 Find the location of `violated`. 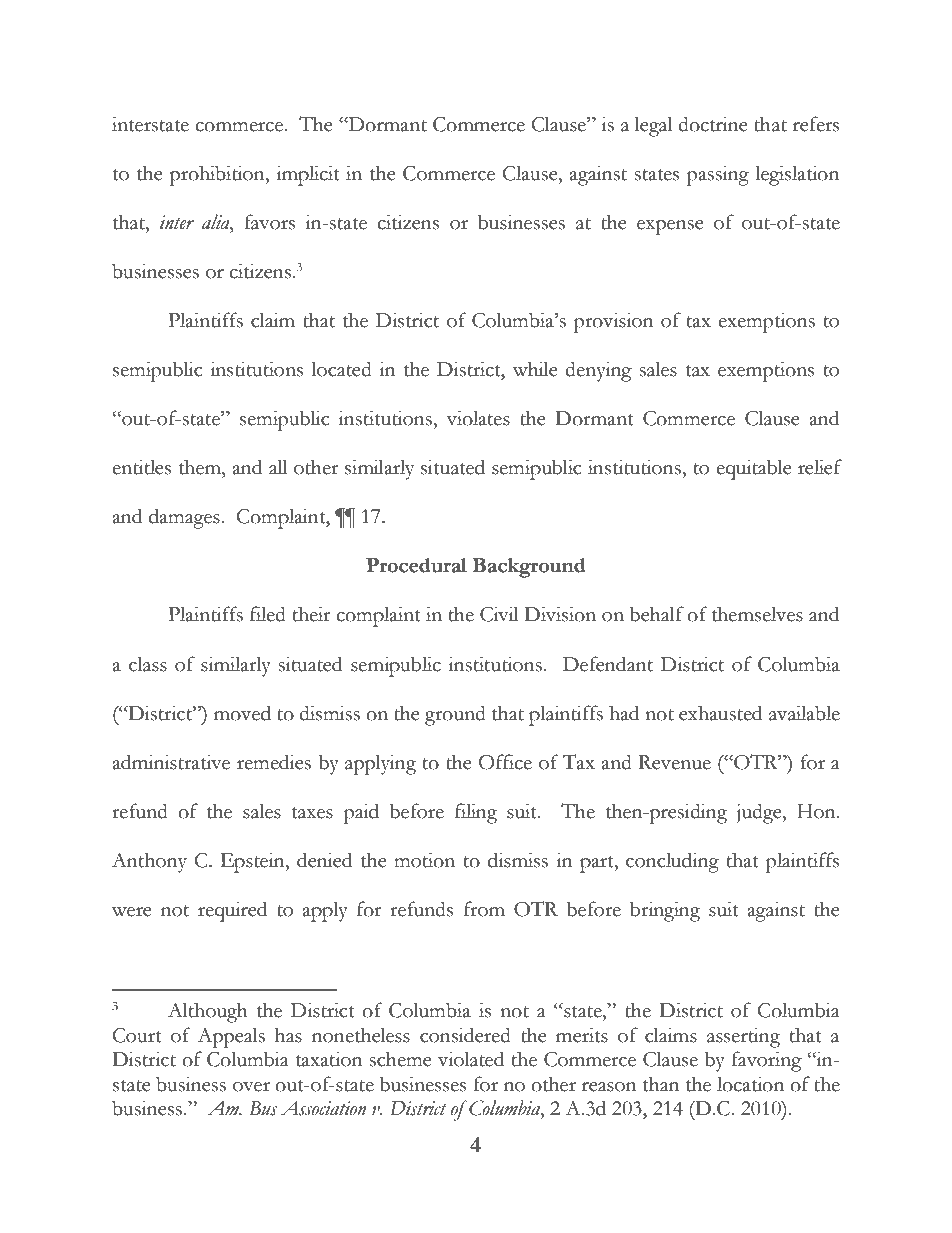

violated is located at coordinates (471, 1059).
